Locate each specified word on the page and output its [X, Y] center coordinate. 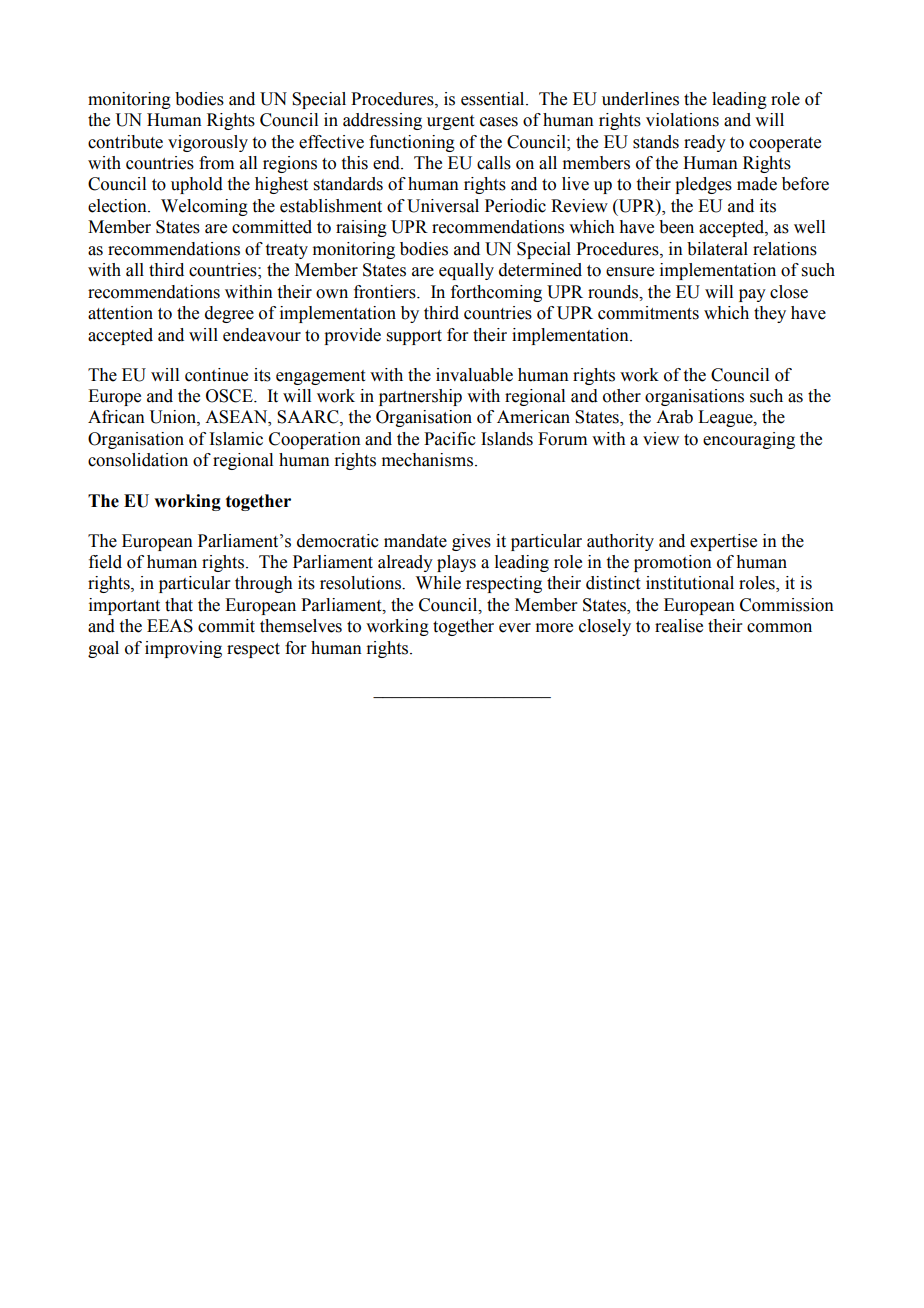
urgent [450, 122]
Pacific [450, 439]
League [726, 418]
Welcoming [204, 207]
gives [471, 542]
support [414, 337]
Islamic [236, 439]
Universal [443, 206]
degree [229, 314]
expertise [723, 542]
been [676, 227]
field [105, 562]
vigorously [208, 143]
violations [682, 120]
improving [183, 649]
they [770, 314]
